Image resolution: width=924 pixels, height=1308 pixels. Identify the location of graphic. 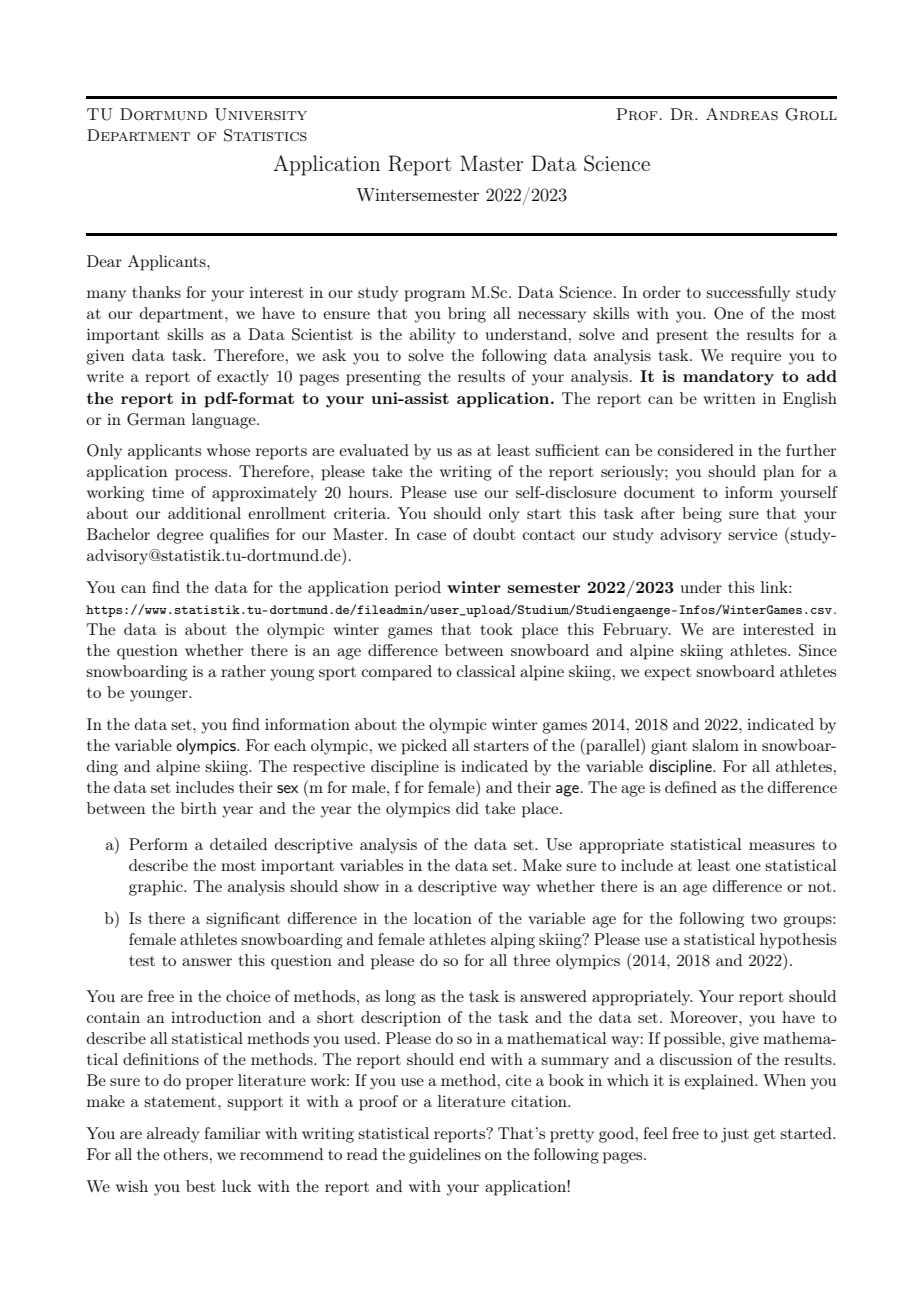
(157, 888).
